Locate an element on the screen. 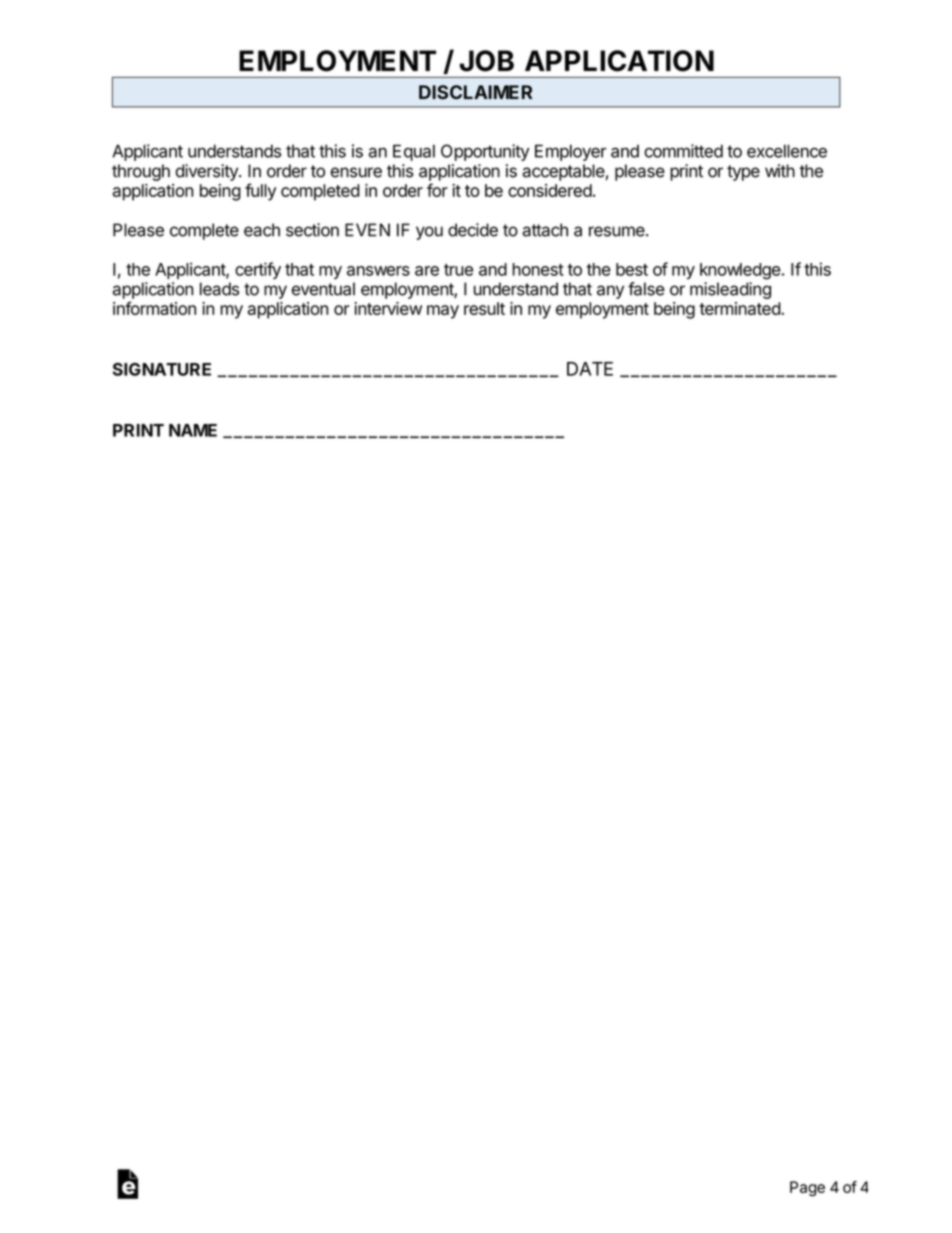  Page is located at coordinates (807, 1189).
